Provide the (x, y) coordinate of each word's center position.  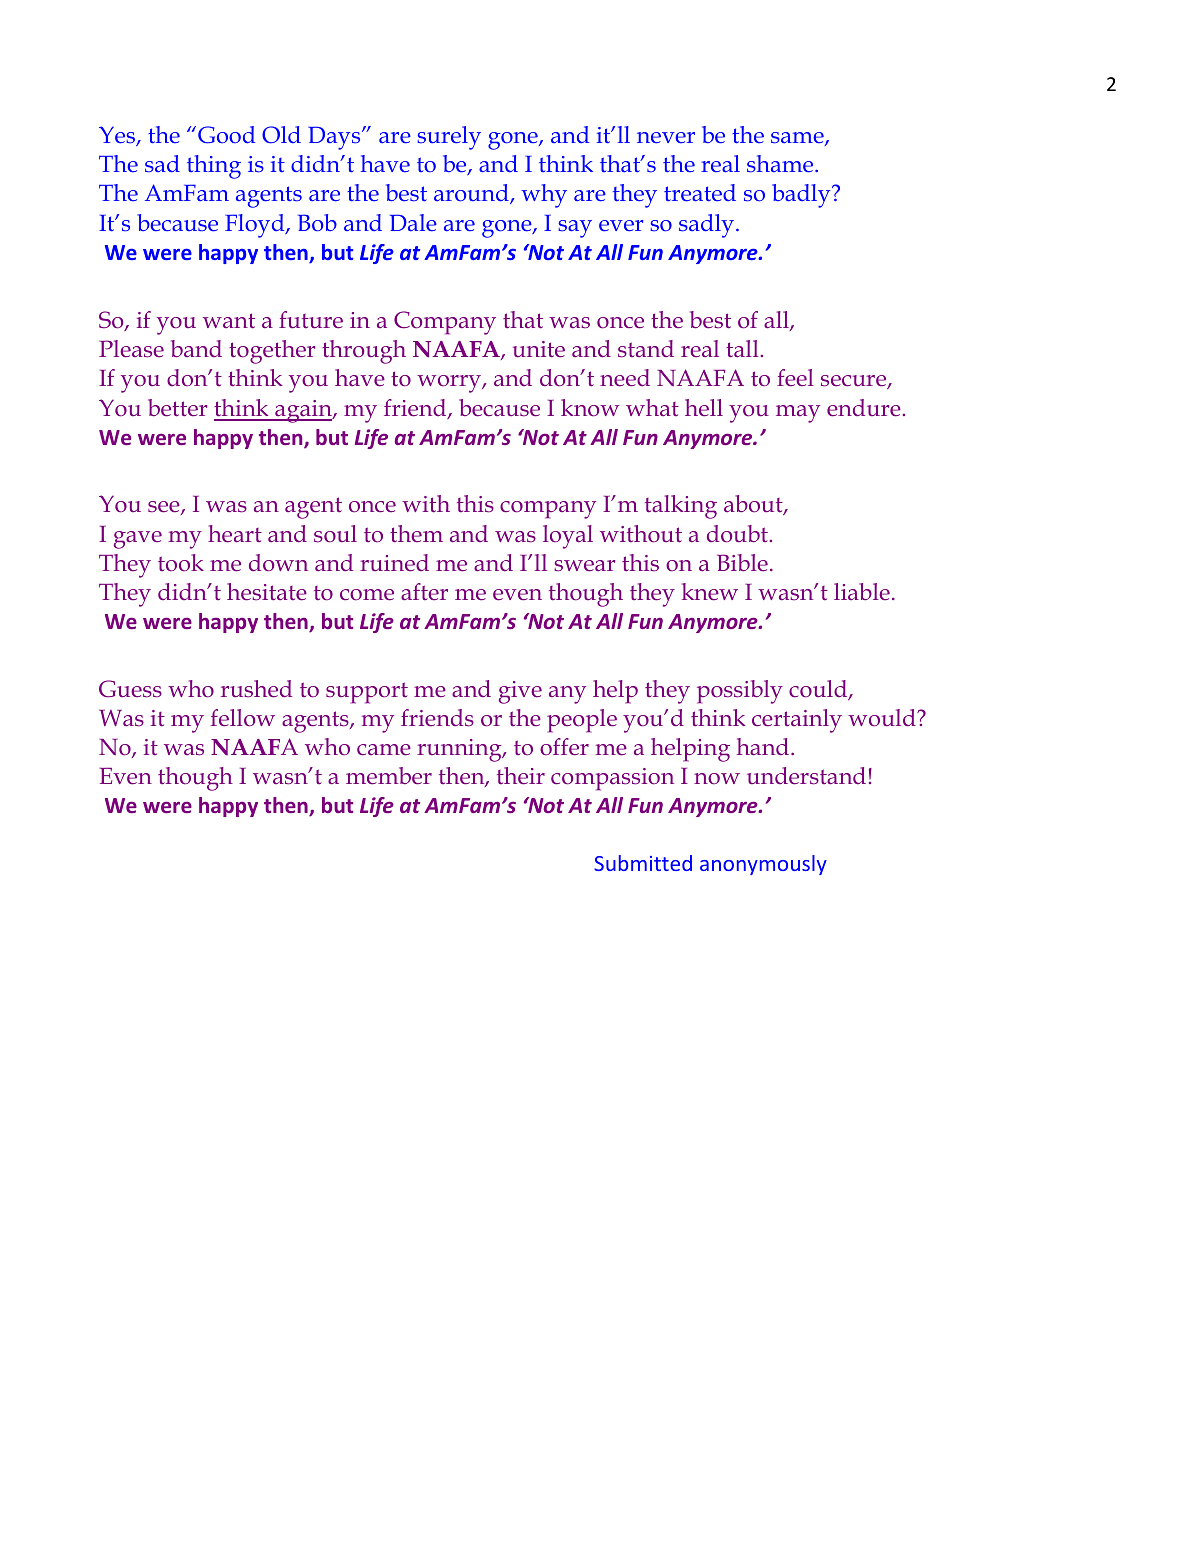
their (521, 776)
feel (795, 378)
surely (449, 138)
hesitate (267, 592)
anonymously (763, 865)
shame (781, 164)
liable (862, 591)
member (389, 776)
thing (214, 167)
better (178, 408)
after (424, 591)
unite (539, 349)
